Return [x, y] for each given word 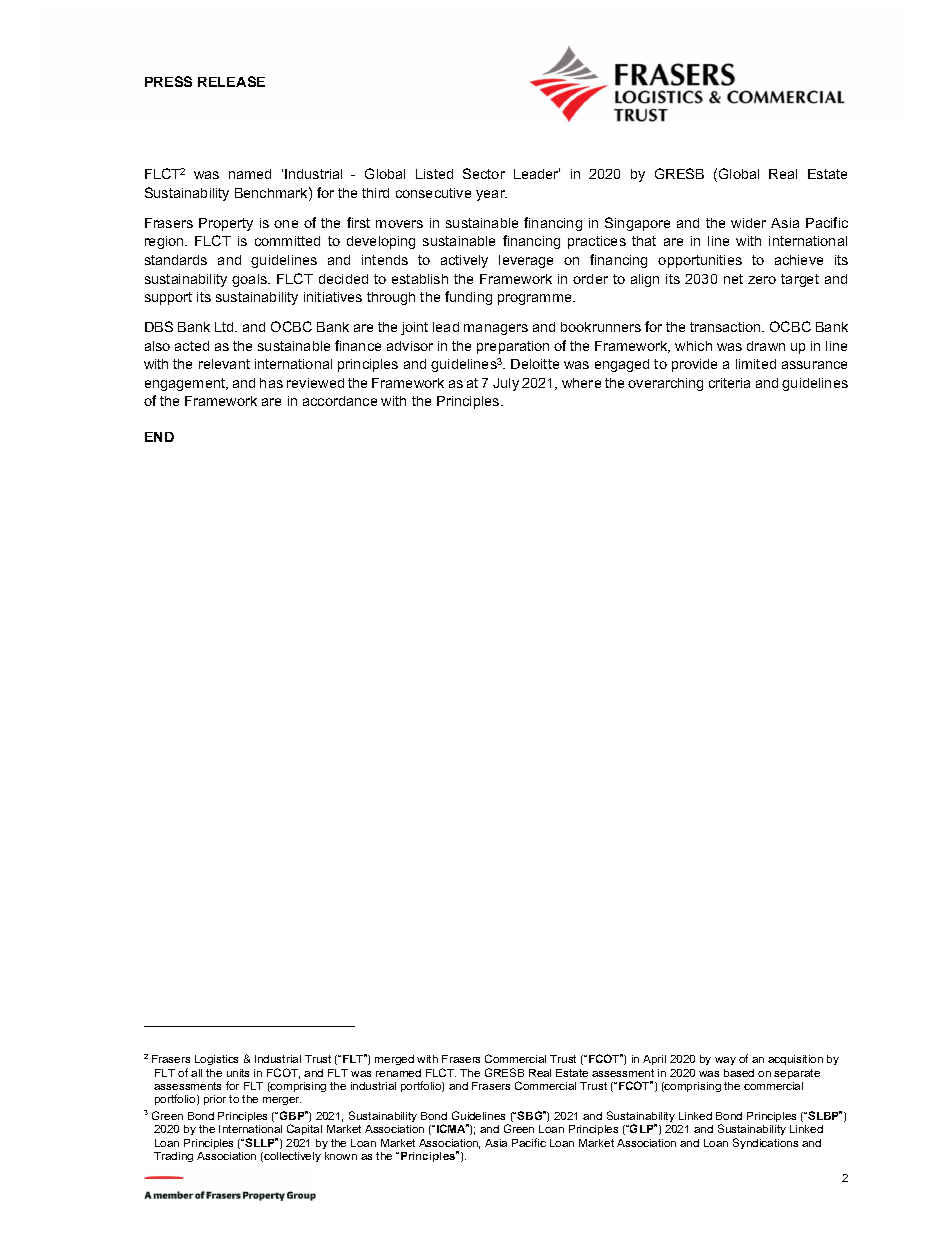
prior [215, 1100]
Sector [484, 173]
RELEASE [231, 81]
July [506, 384]
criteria [729, 383]
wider [748, 223]
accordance [340, 401]
